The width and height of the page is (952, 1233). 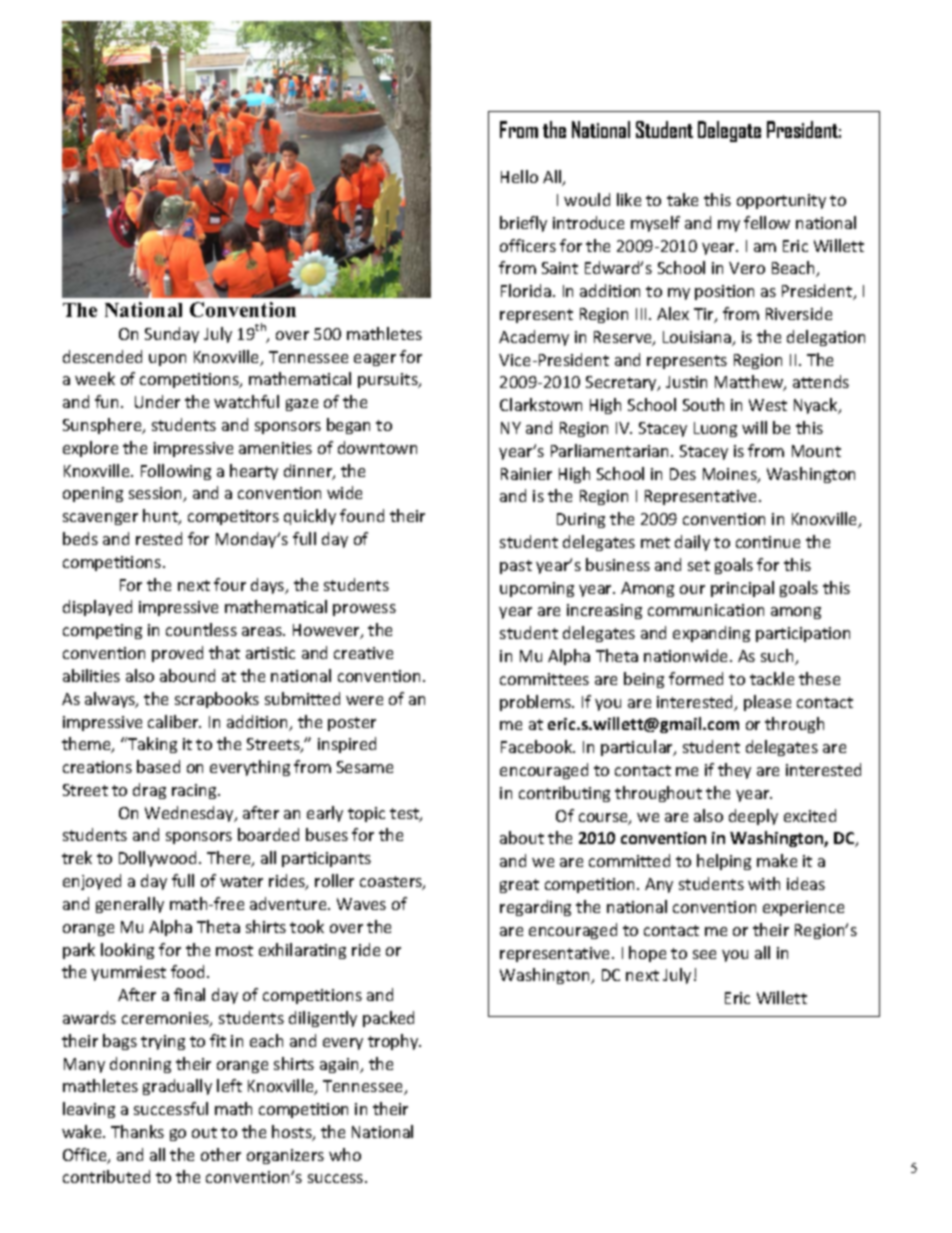 I want to click on abound, so click(x=187, y=675).
